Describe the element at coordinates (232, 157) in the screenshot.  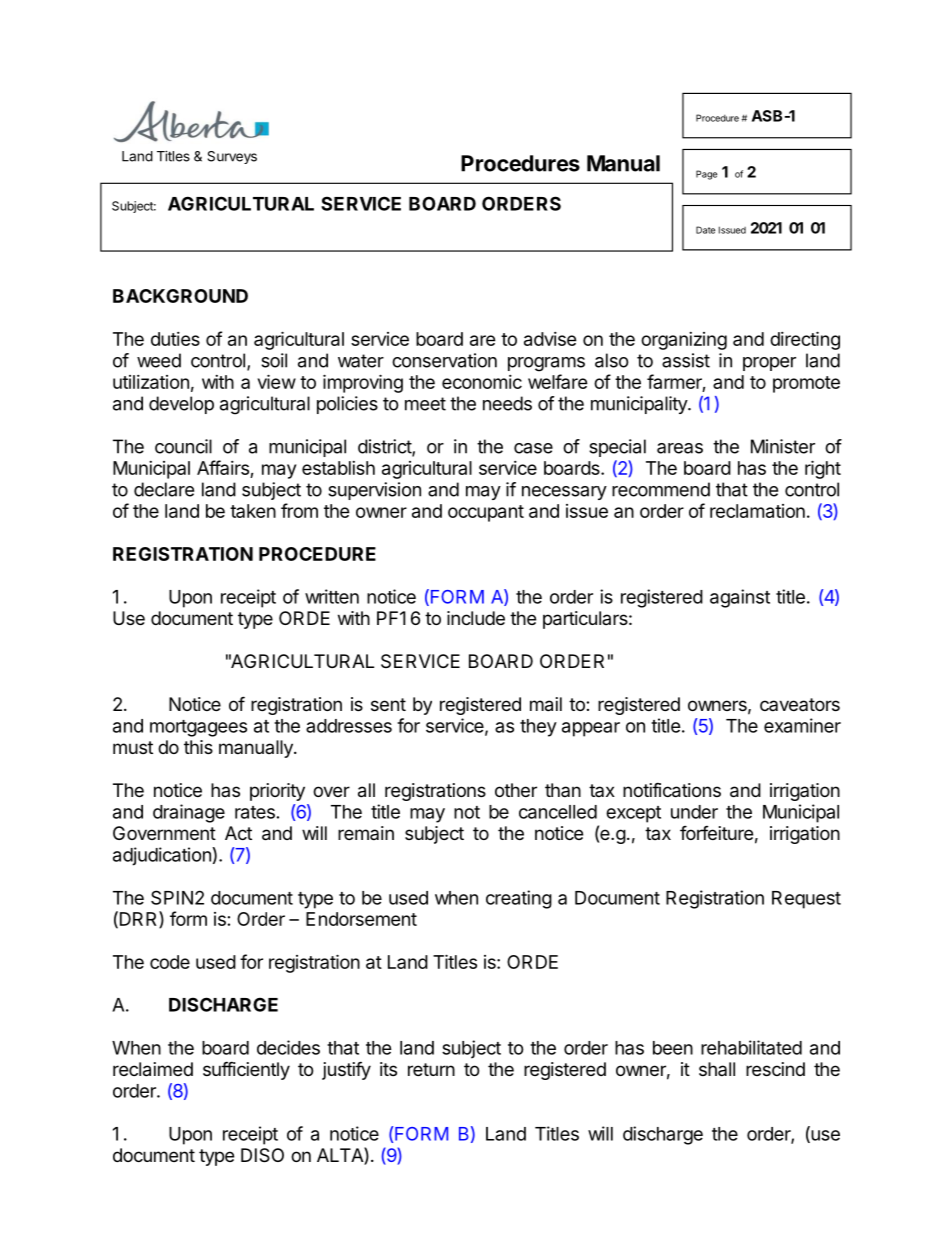
I see `Surveys` at that location.
